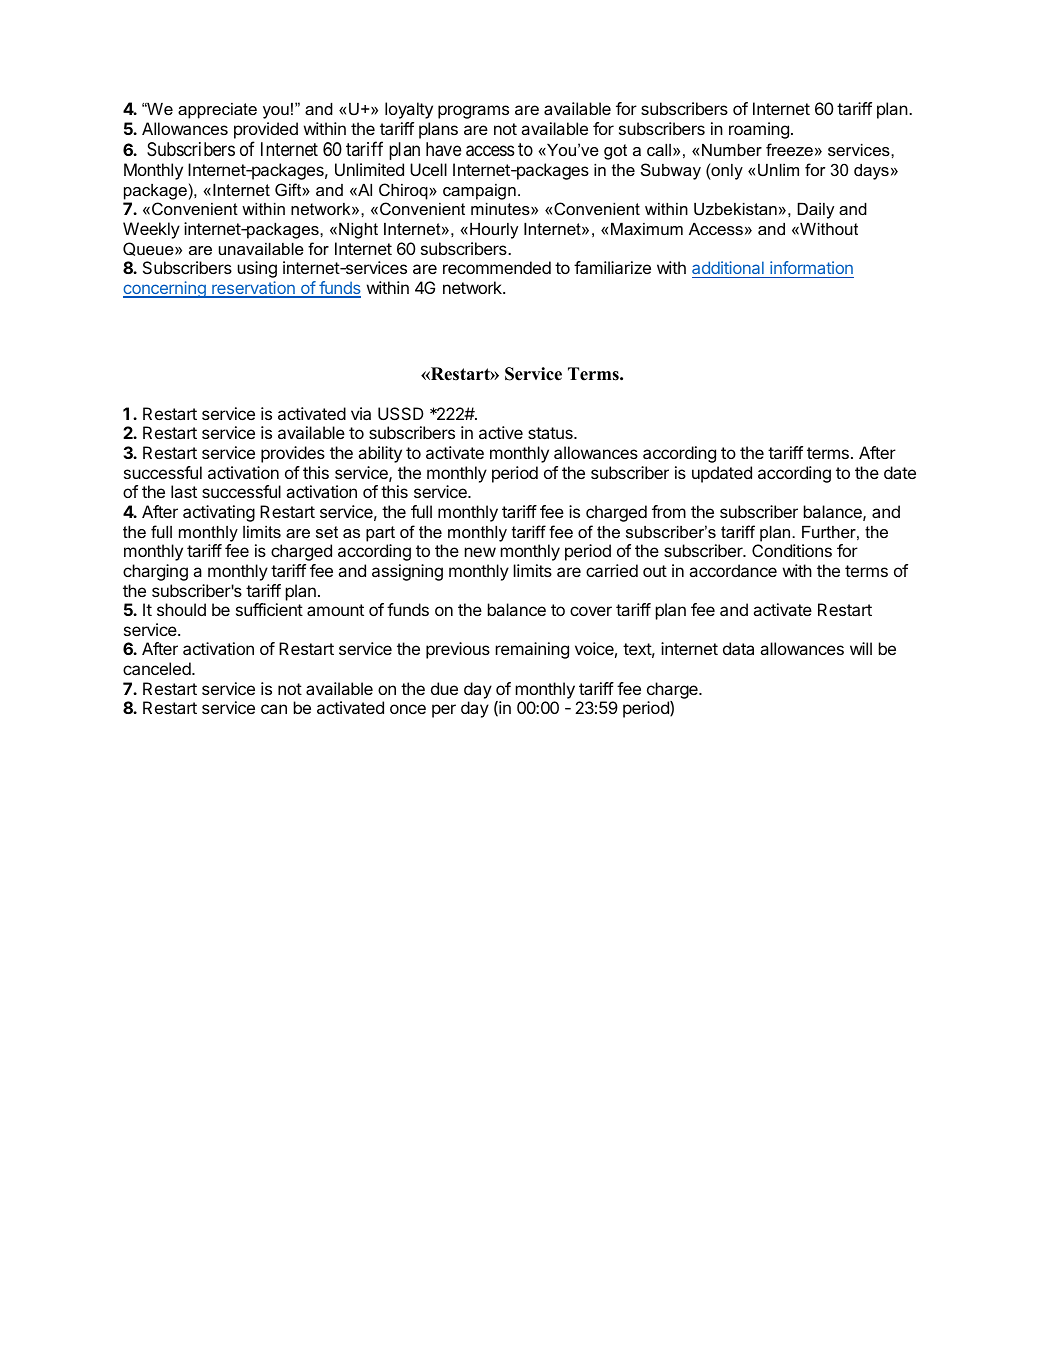  I want to click on active, so click(501, 432).
